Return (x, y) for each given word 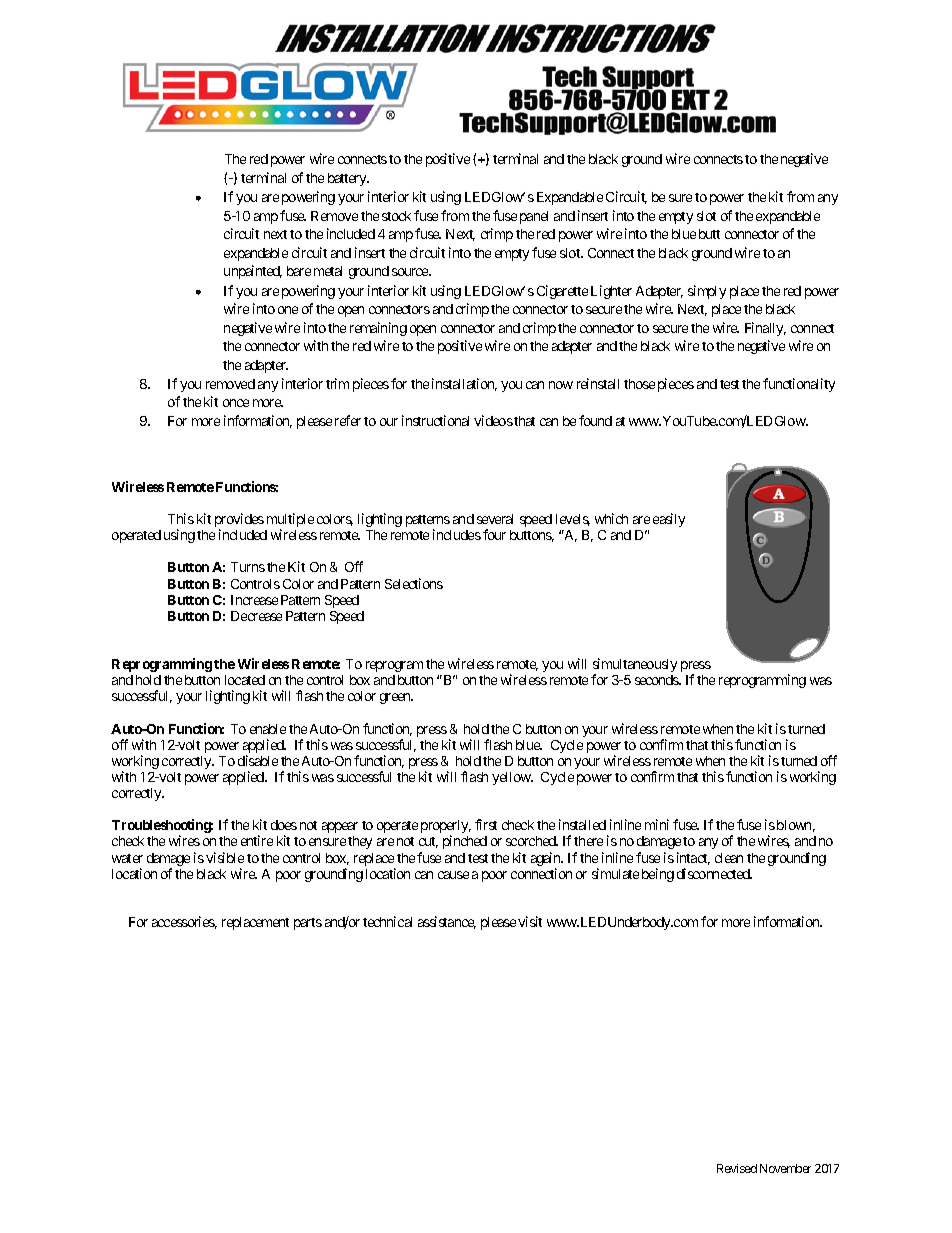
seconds (657, 680)
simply (707, 292)
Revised (737, 1168)
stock (396, 216)
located (245, 680)
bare (299, 271)
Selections (414, 583)
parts (308, 924)
